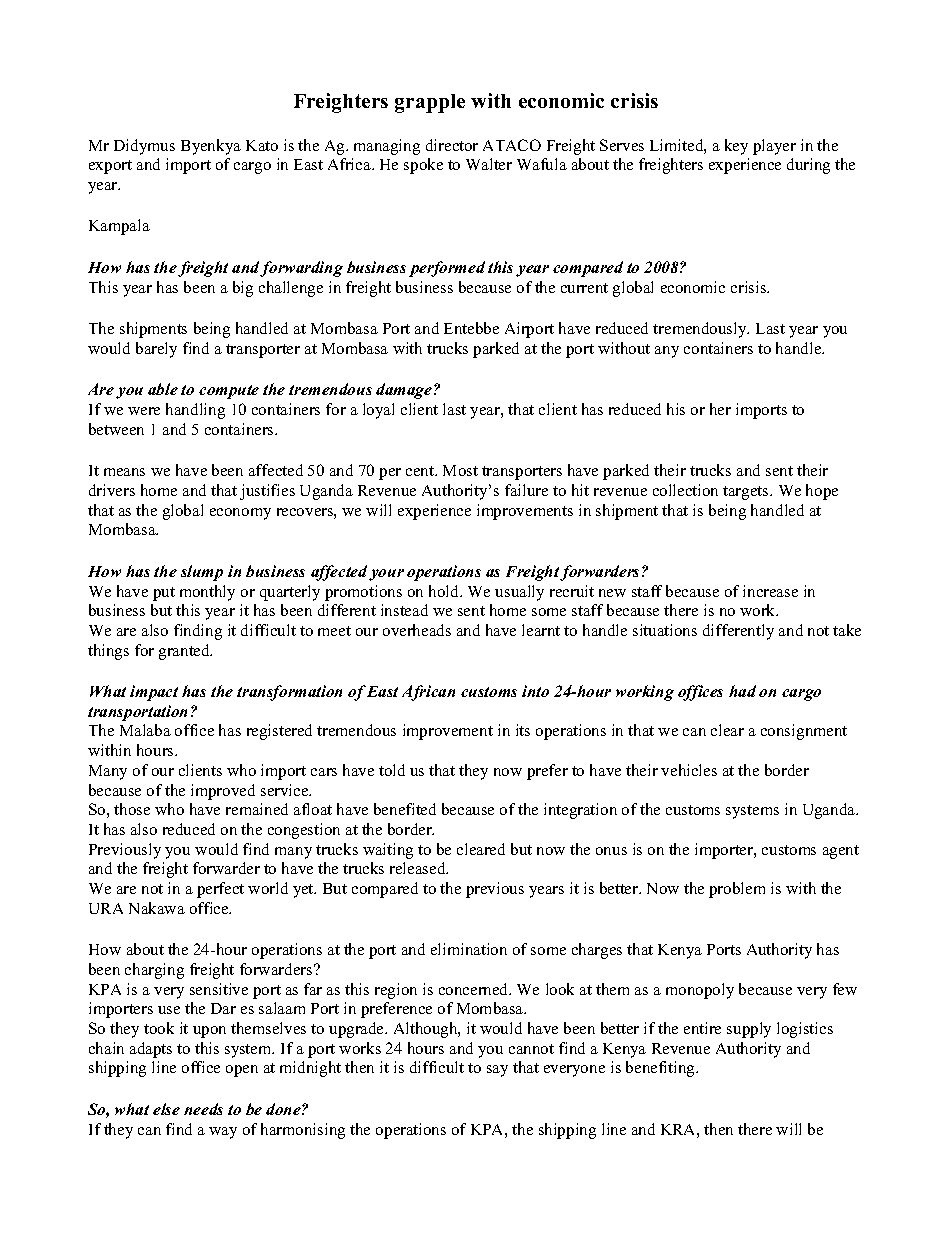  Describe the element at coordinates (774, 147) in the screenshot. I see `player` at that location.
